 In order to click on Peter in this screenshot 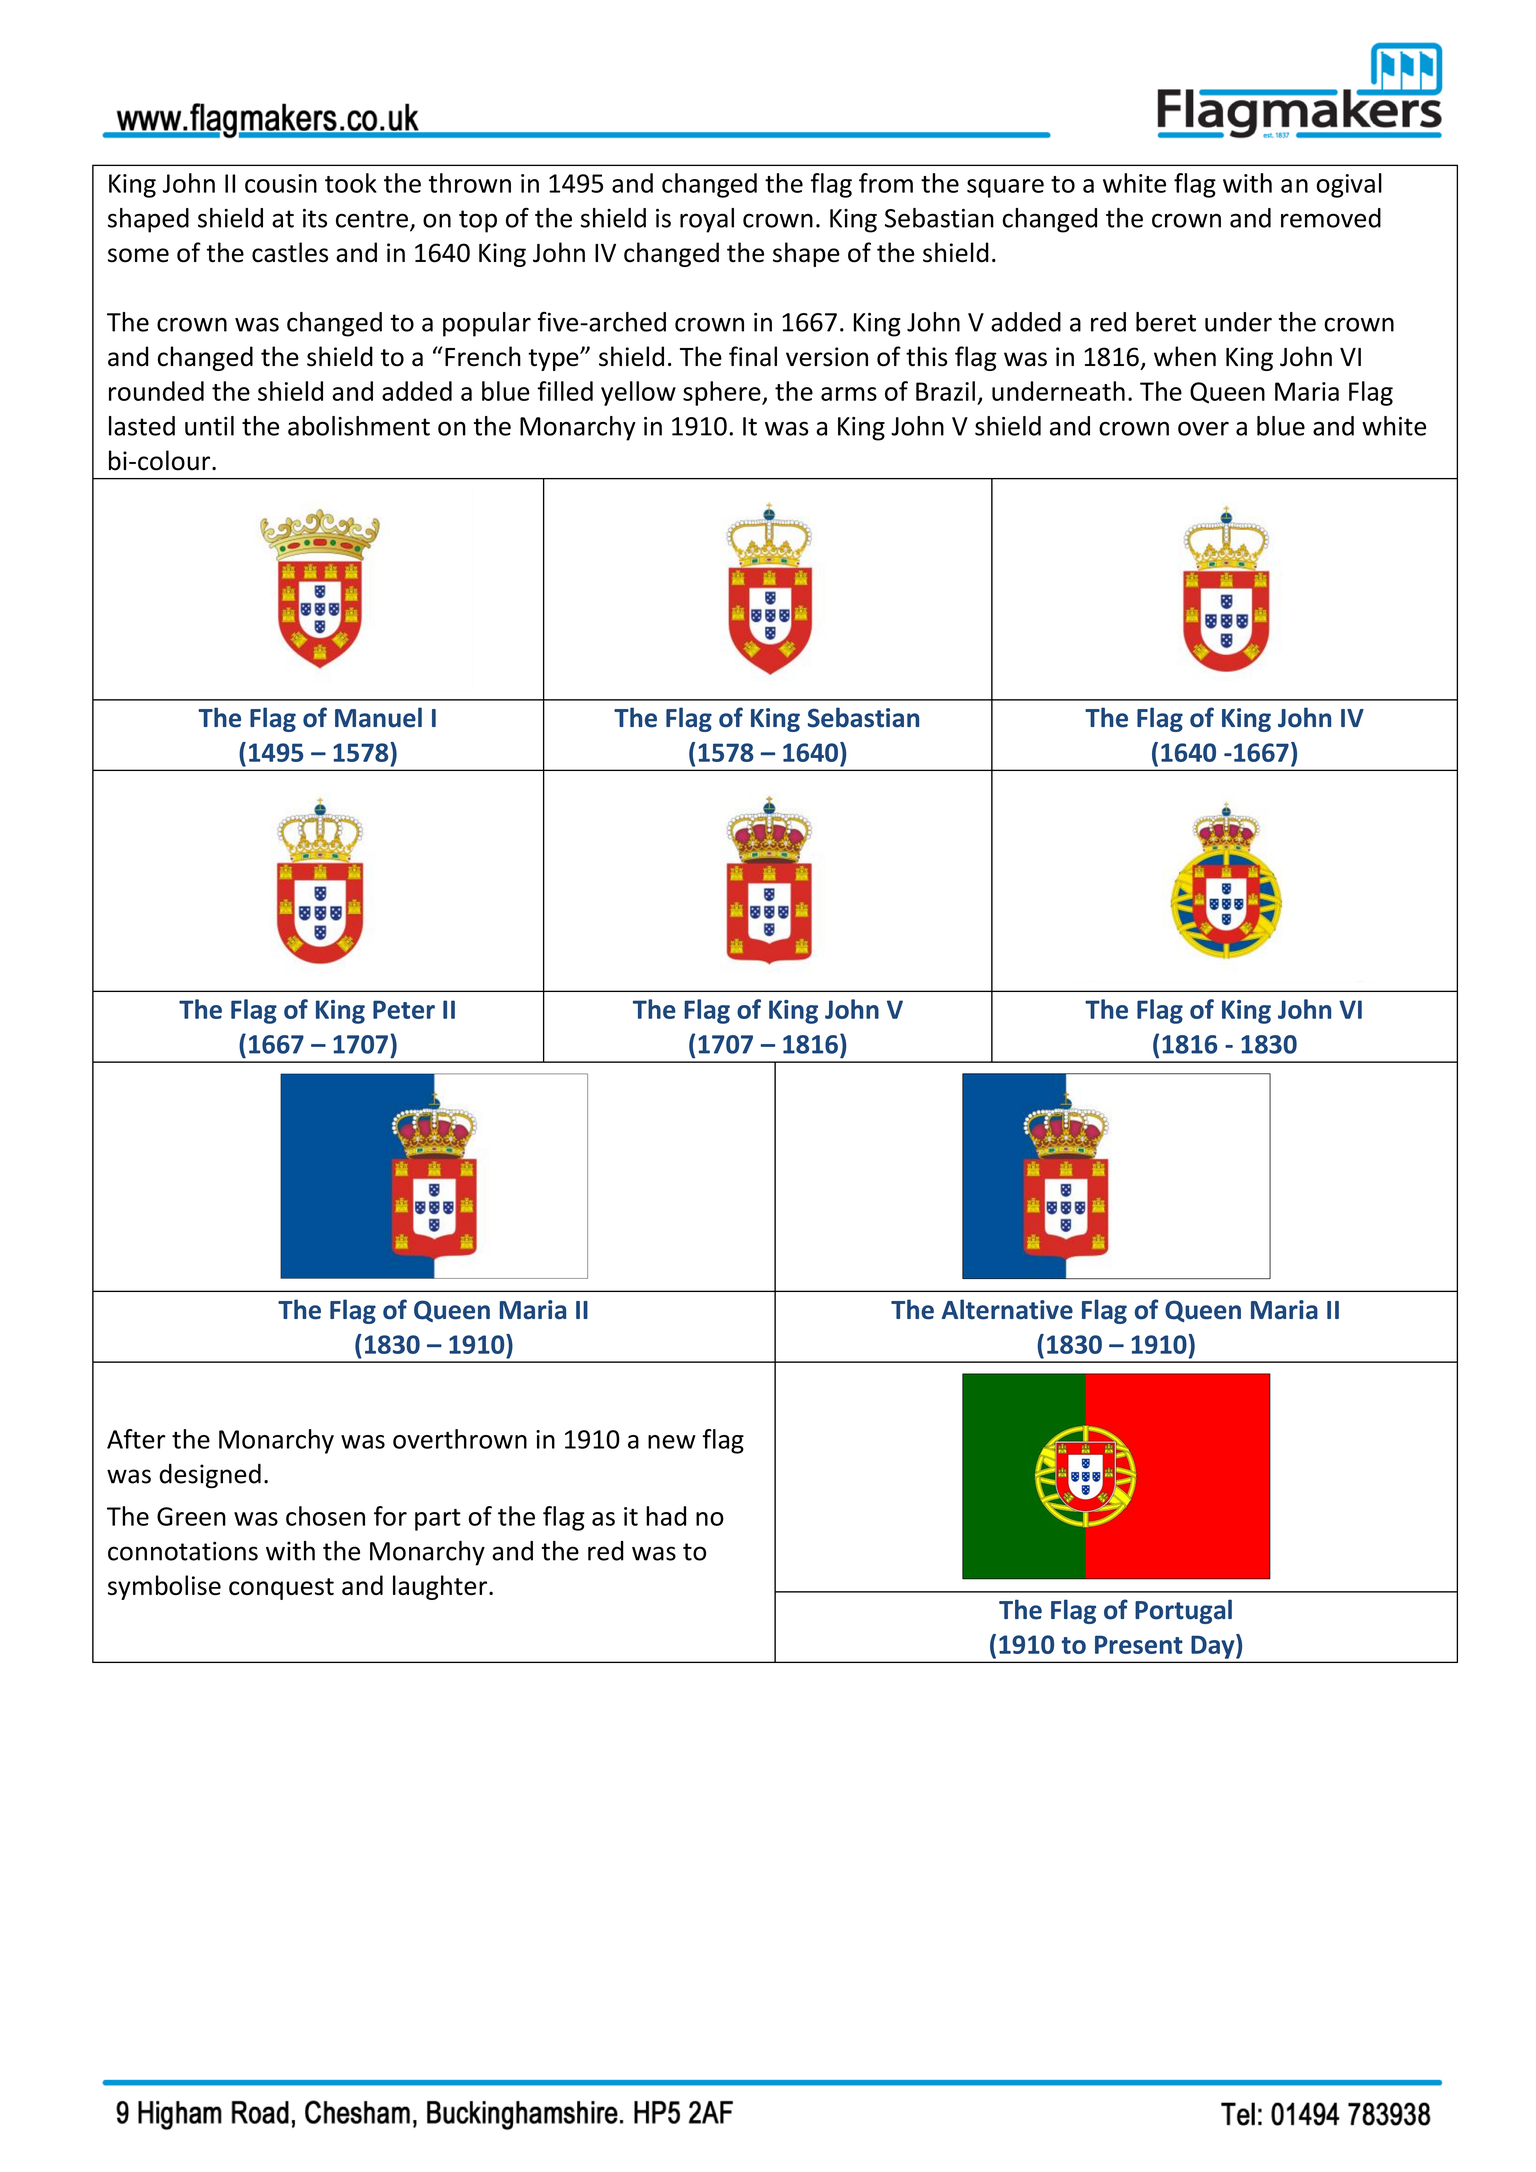, I will do `click(404, 1009)`.
